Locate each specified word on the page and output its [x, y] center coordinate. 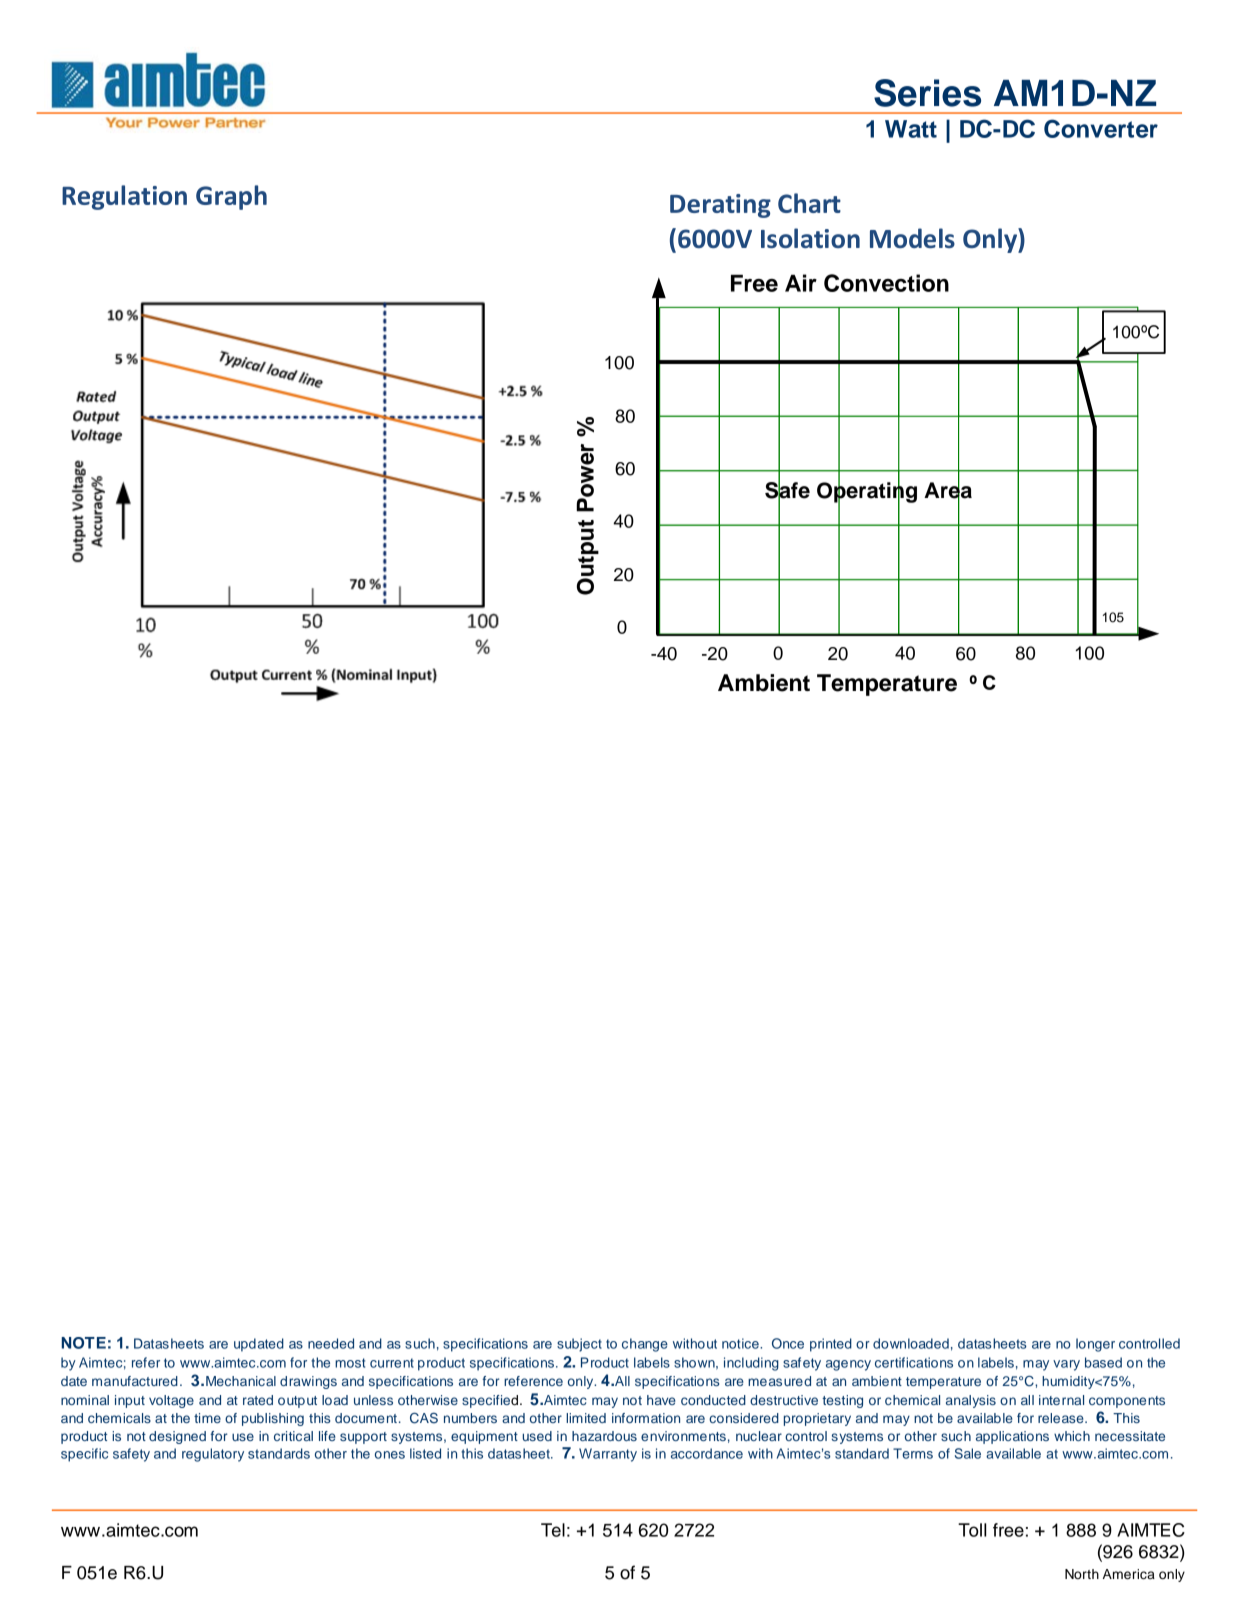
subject [579, 1345]
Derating [720, 206]
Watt [911, 129]
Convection [886, 283]
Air [801, 283]
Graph [231, 197]
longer [1095, 1345]
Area [948, 490]
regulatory [213, 1455]
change [645, 1345]
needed [331, 1343]
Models [912, 238]
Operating [867, 492]
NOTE [83, 1343]
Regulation [124, 197]
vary [1066, 1365]
